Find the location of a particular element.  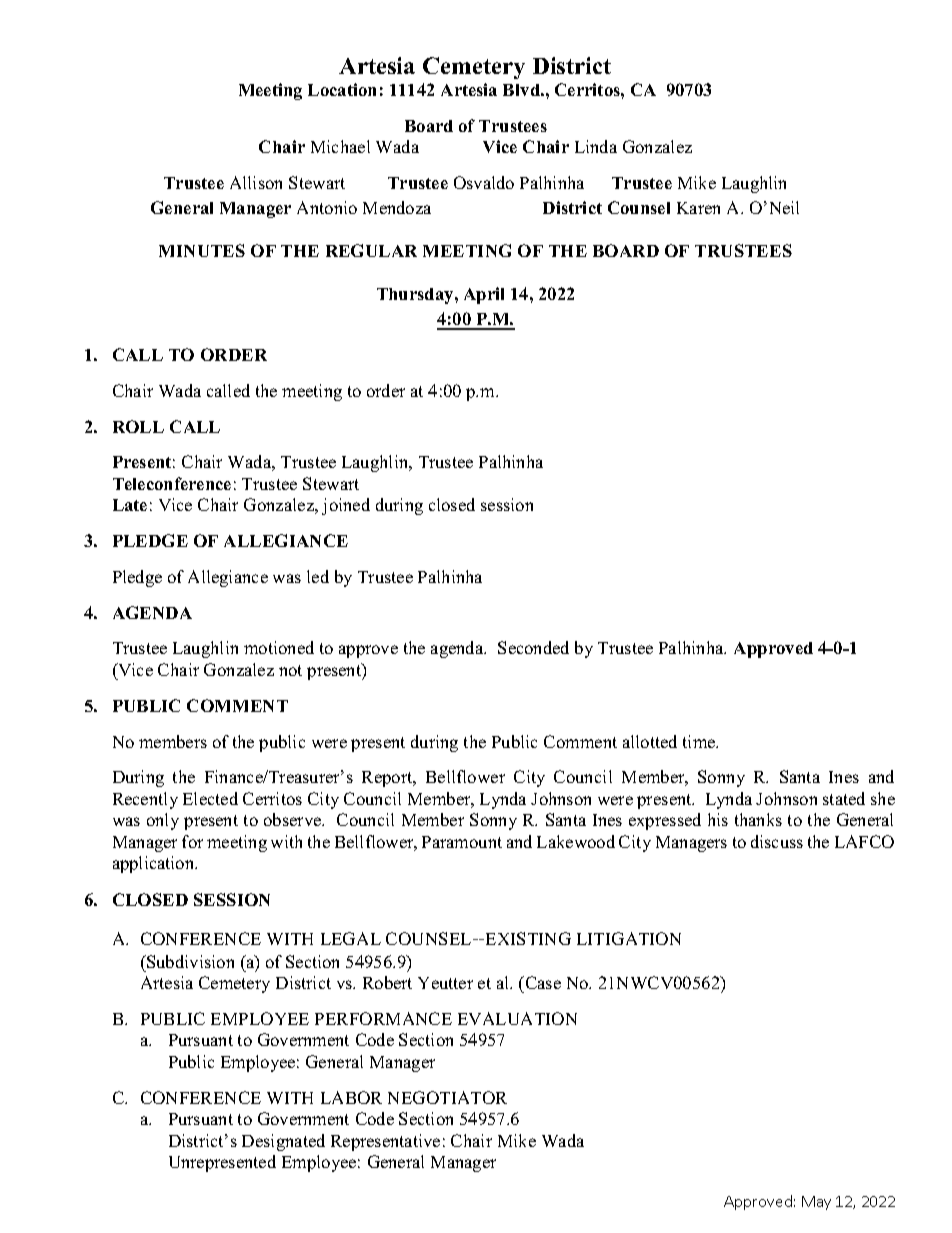

Designated is located at coordinates (283, 1142).
